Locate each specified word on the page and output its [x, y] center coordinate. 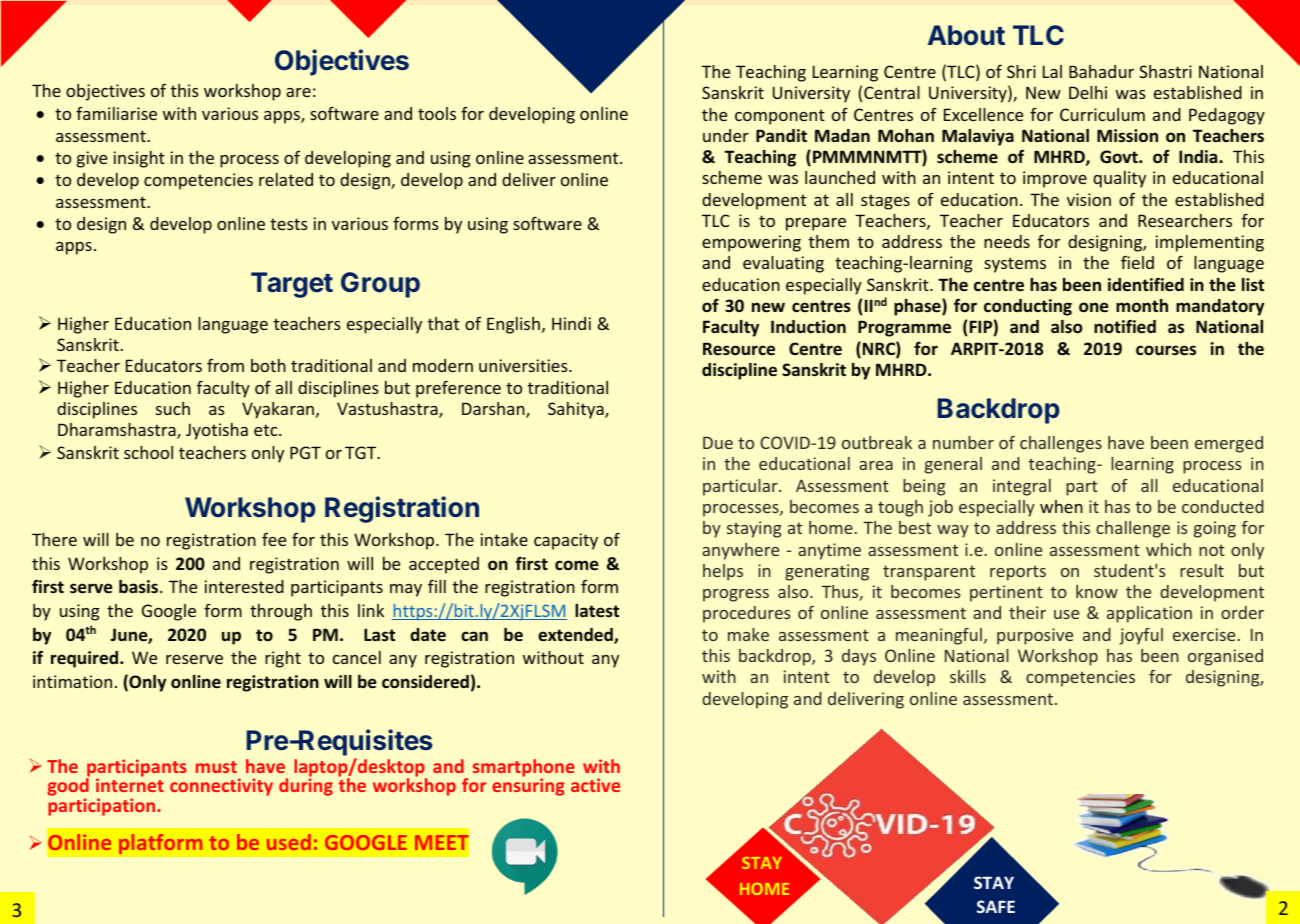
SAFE [996, 906]
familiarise [116, 113]
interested [244, 586]
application [1149, 614]
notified [1125, 326]
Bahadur [1101, 71]
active [595, 785]
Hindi [571, 323]
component [780, 117]
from [225, 365]
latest [597, 610]
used [289, 842]
